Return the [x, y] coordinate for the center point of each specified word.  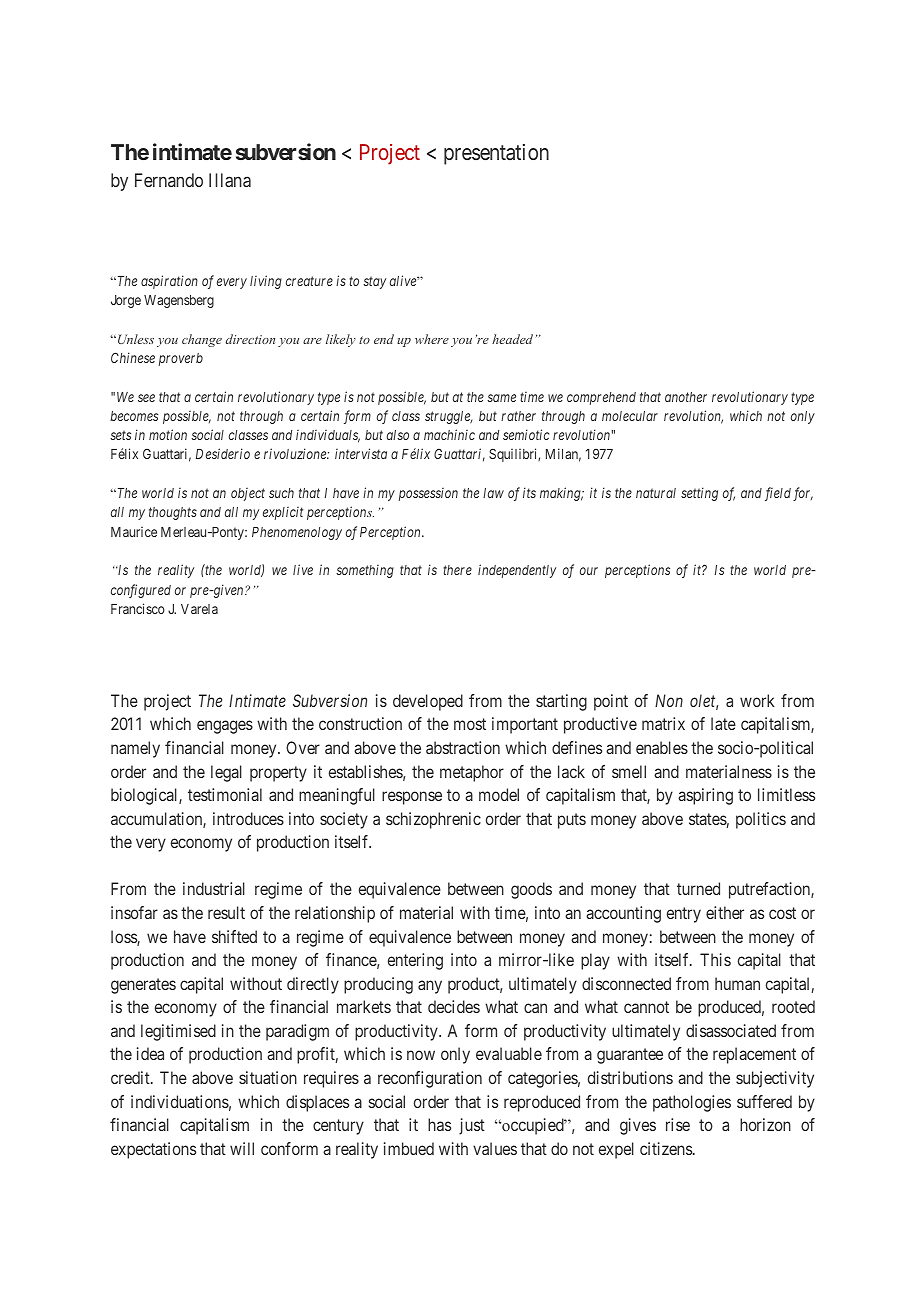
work [757, 700]
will [242, 1148]
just [472, 1126]
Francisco [138, 608]
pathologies [692, 1103]
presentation [496, 154]
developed [428, 702]
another [686, 397]
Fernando [169, 180]
